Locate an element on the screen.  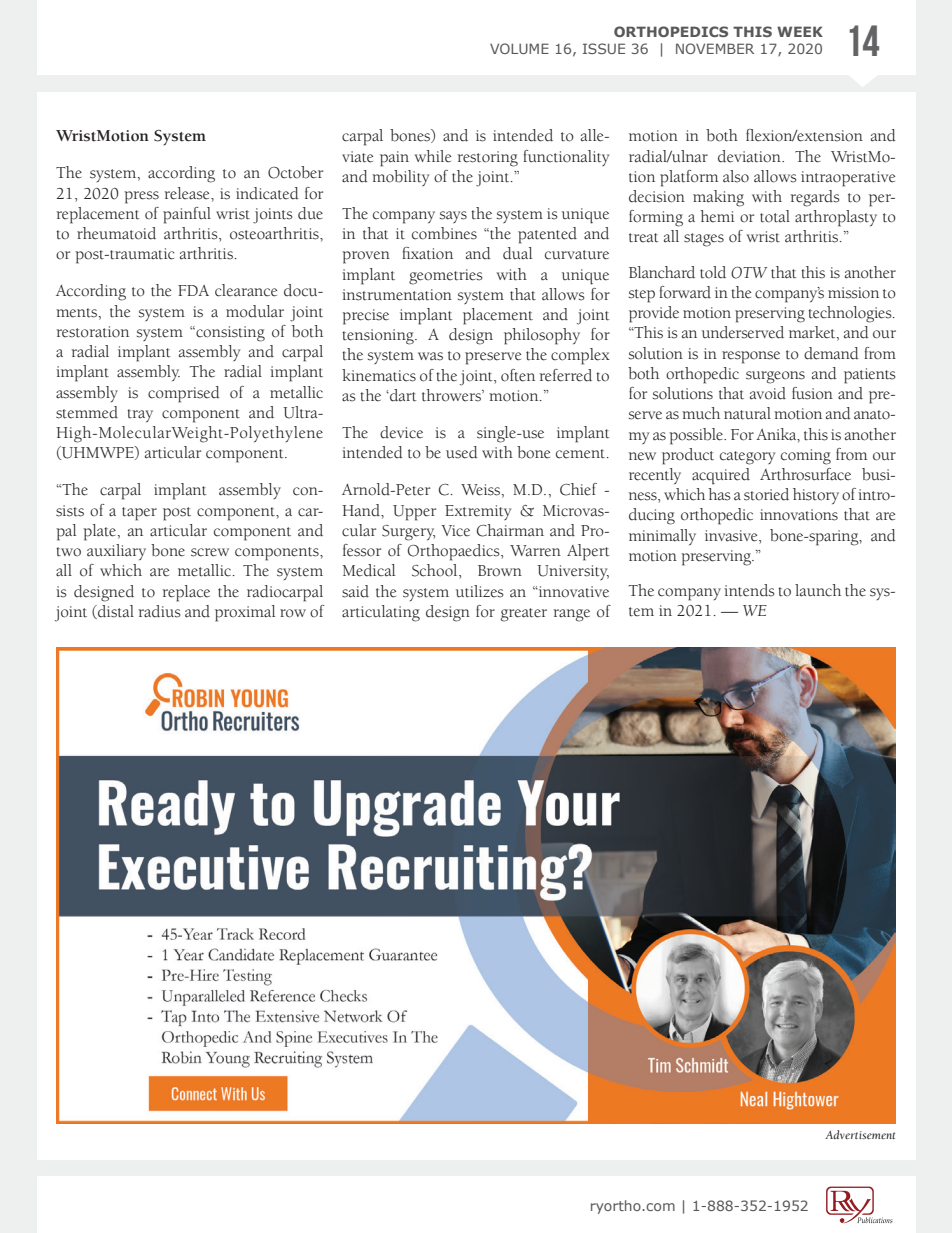
release is located at coordinates (188, 193).
